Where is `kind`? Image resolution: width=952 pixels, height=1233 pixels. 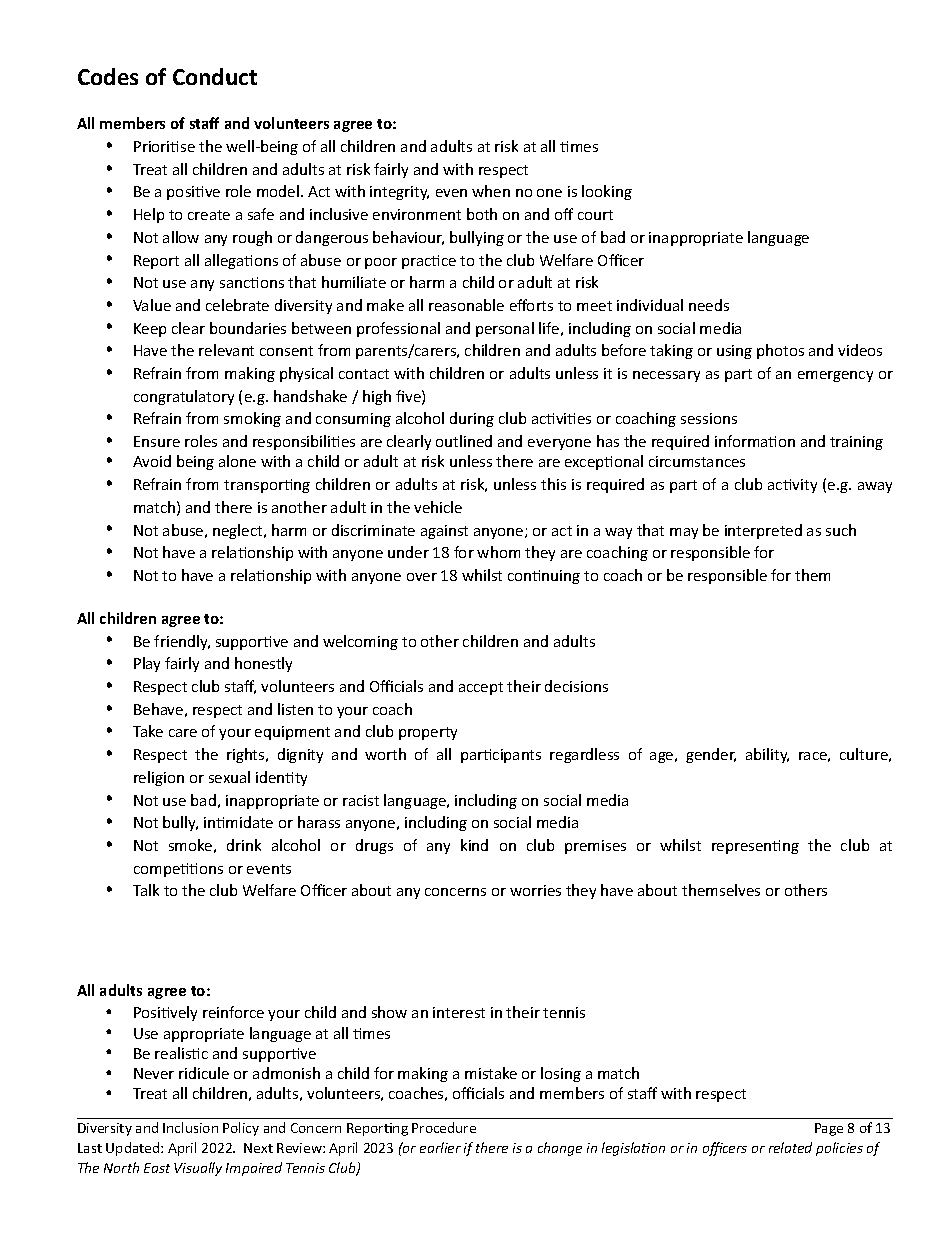
kind is located at coordinates (474, 845).
